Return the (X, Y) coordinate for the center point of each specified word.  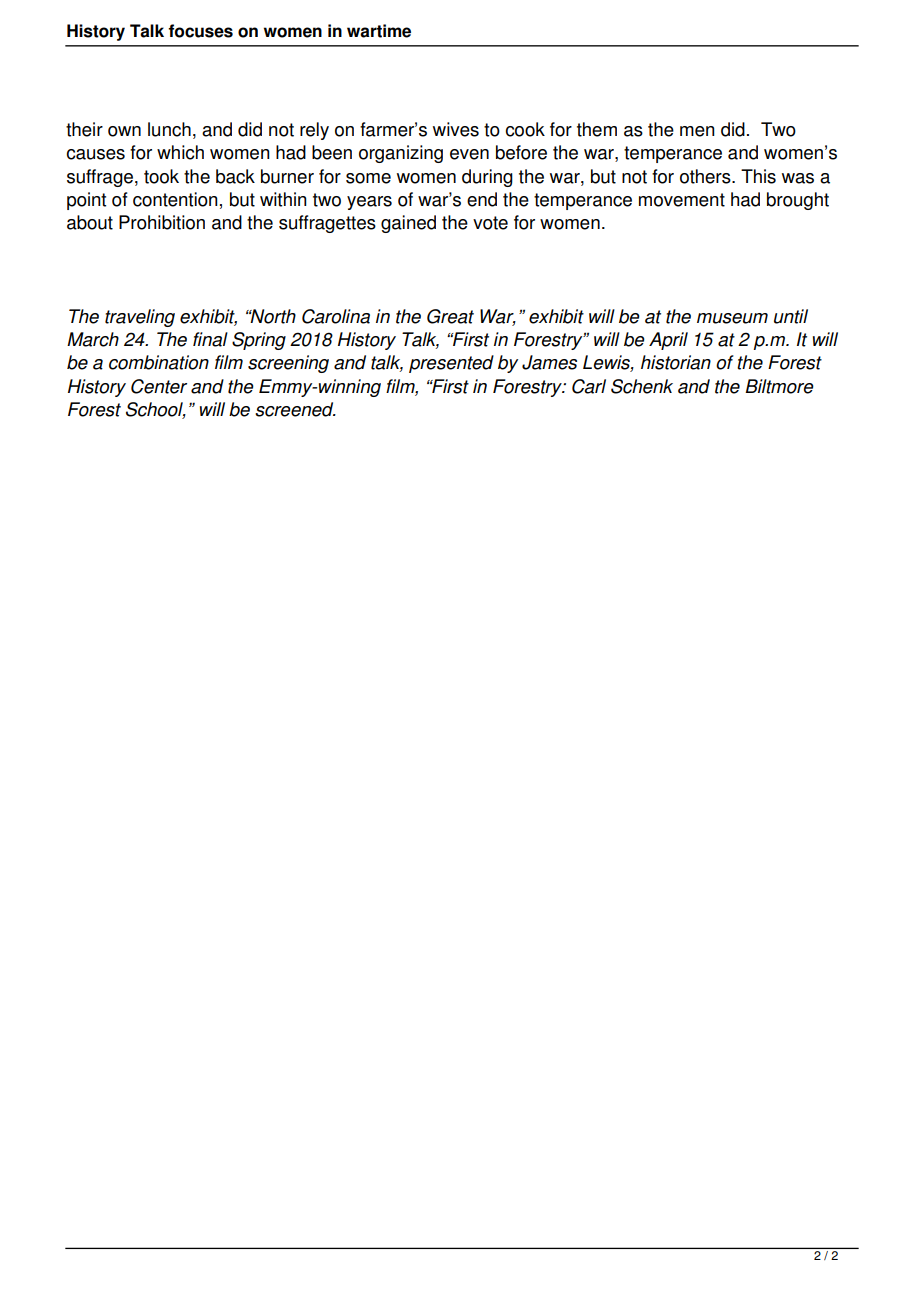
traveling (140, 318)
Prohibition (162, 222)
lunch (169, 129)
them (597, 129)
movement (682, 200)
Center (159, 386)
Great (450, 316)
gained (408, 224)
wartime (379, 31)
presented (451, 364)
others (706, 176)
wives (456, 129)
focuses (200, 31)
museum (732, 318)
